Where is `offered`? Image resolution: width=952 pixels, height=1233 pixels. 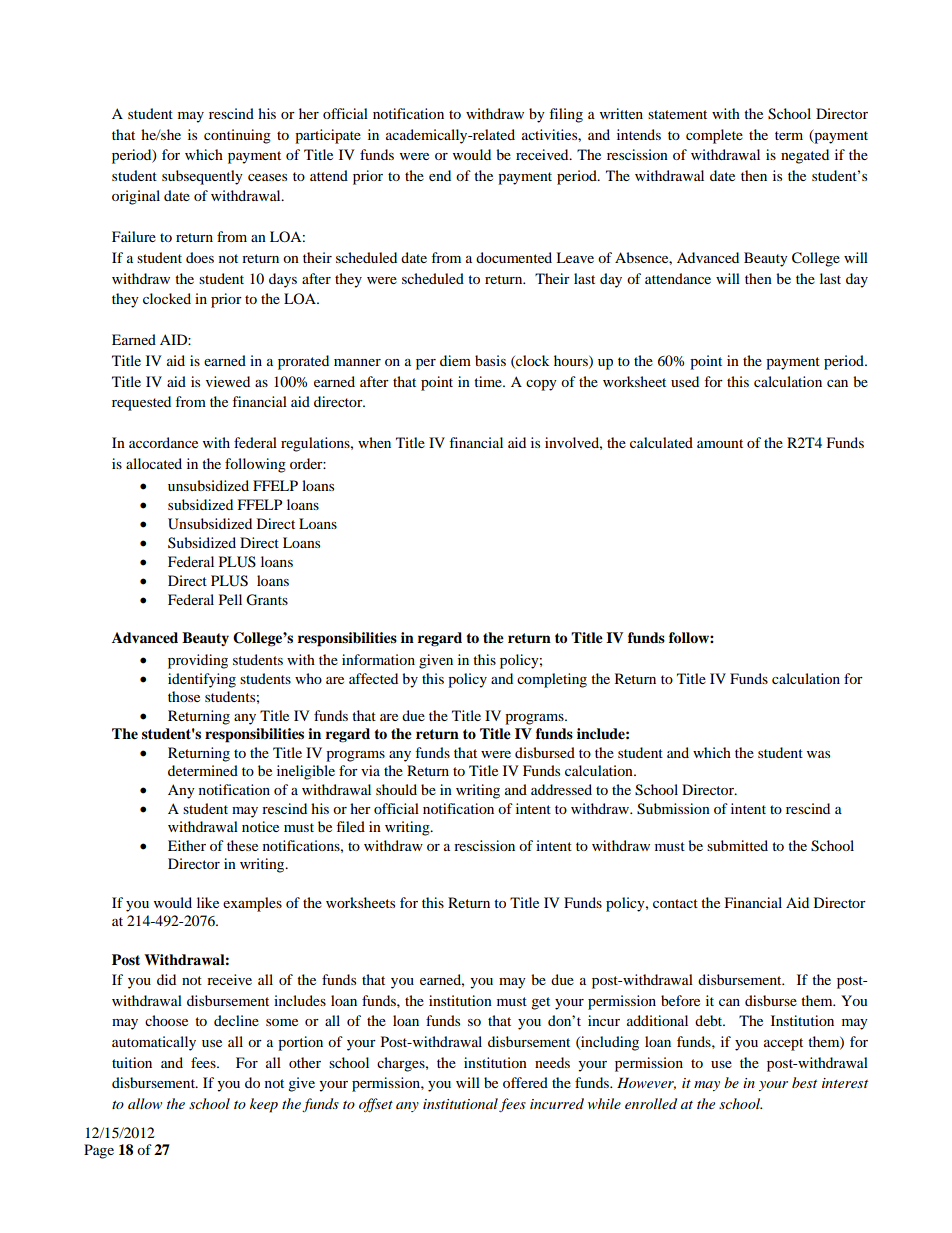 offered is located at coordinates (525, 1082).
